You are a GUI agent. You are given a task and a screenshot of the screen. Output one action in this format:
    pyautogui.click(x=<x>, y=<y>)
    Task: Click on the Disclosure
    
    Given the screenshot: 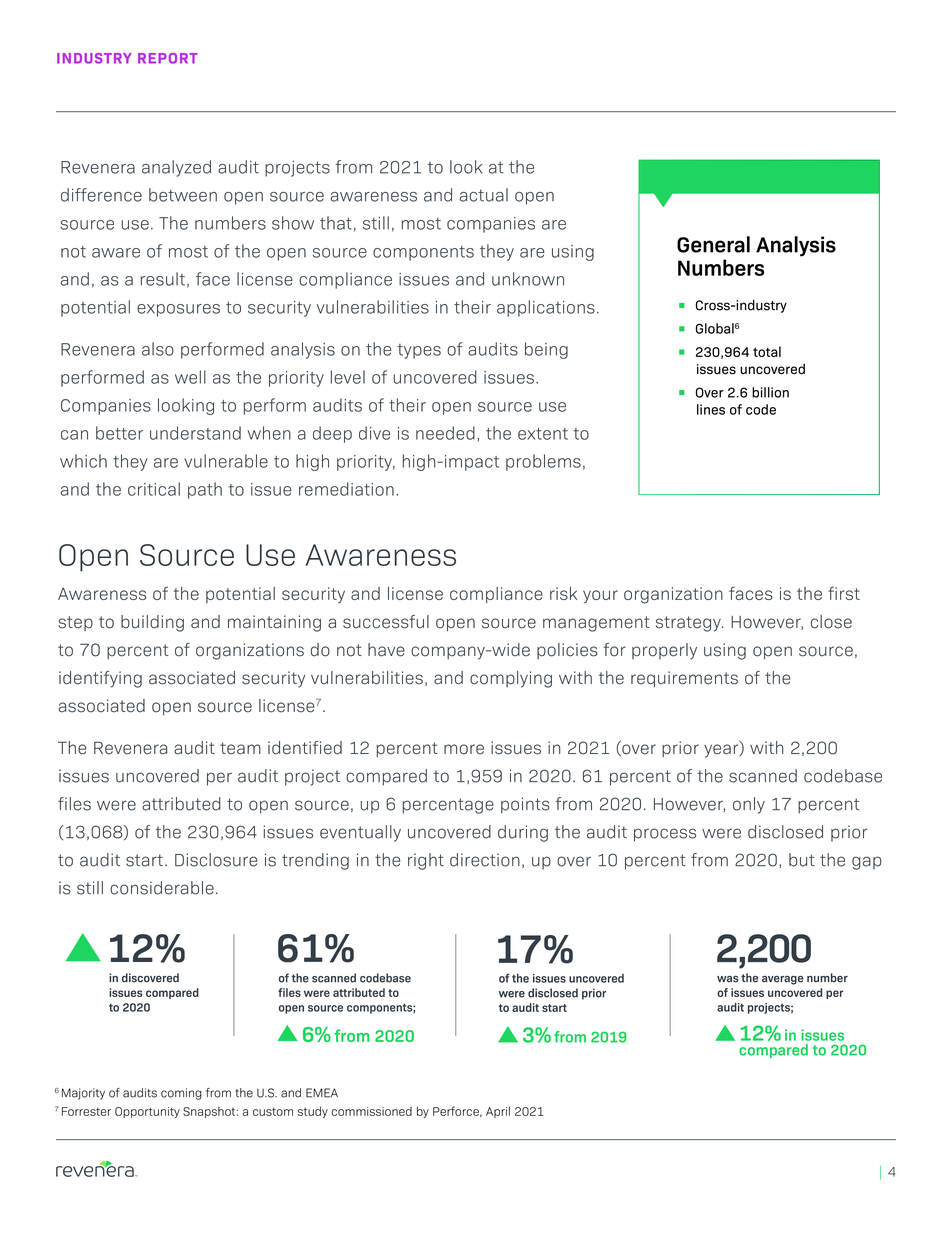 What is the action you would take?
    pyautogui.click(x=216, y=860)
